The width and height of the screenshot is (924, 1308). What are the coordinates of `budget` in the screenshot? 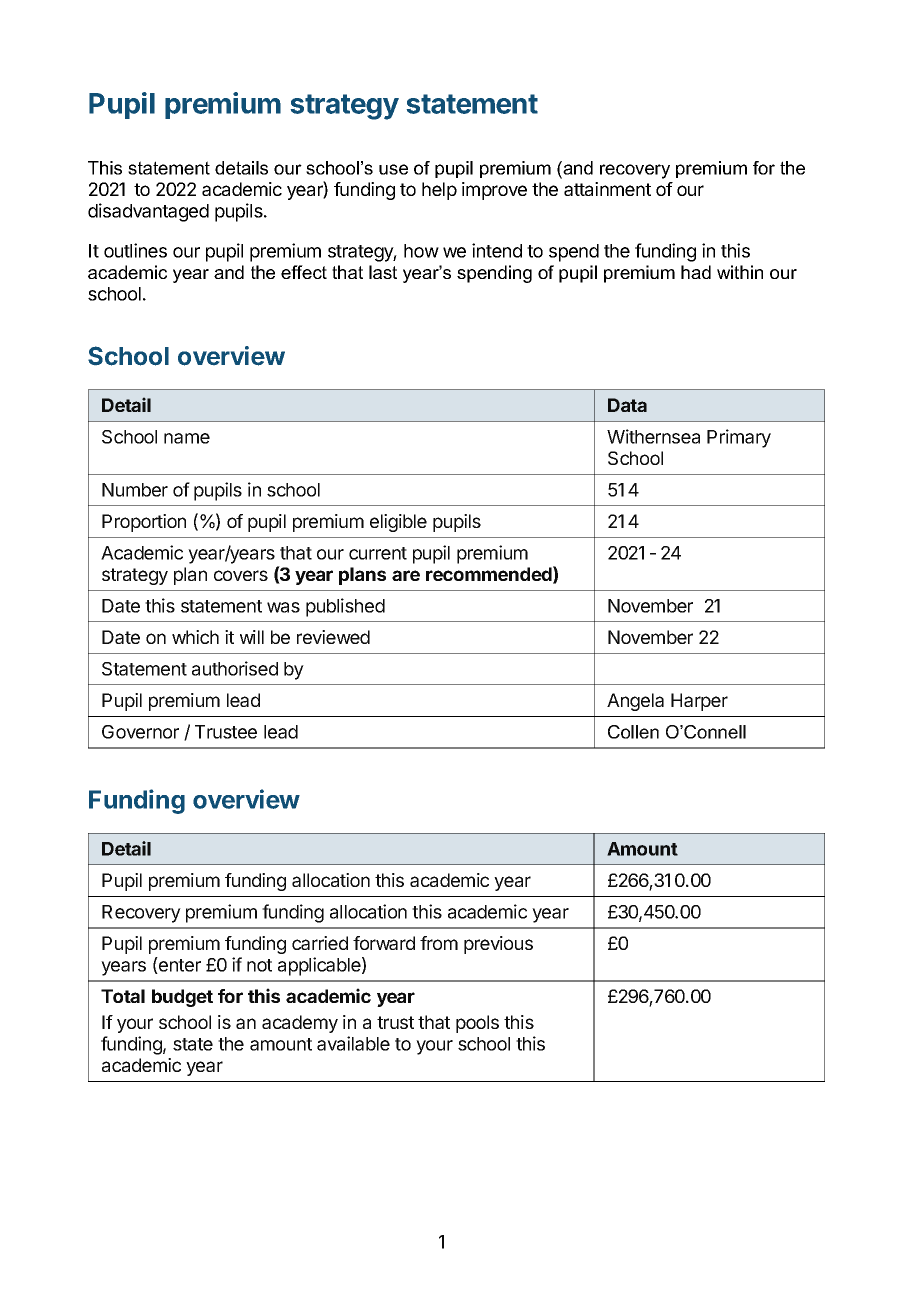 It's located at (182, 998).
